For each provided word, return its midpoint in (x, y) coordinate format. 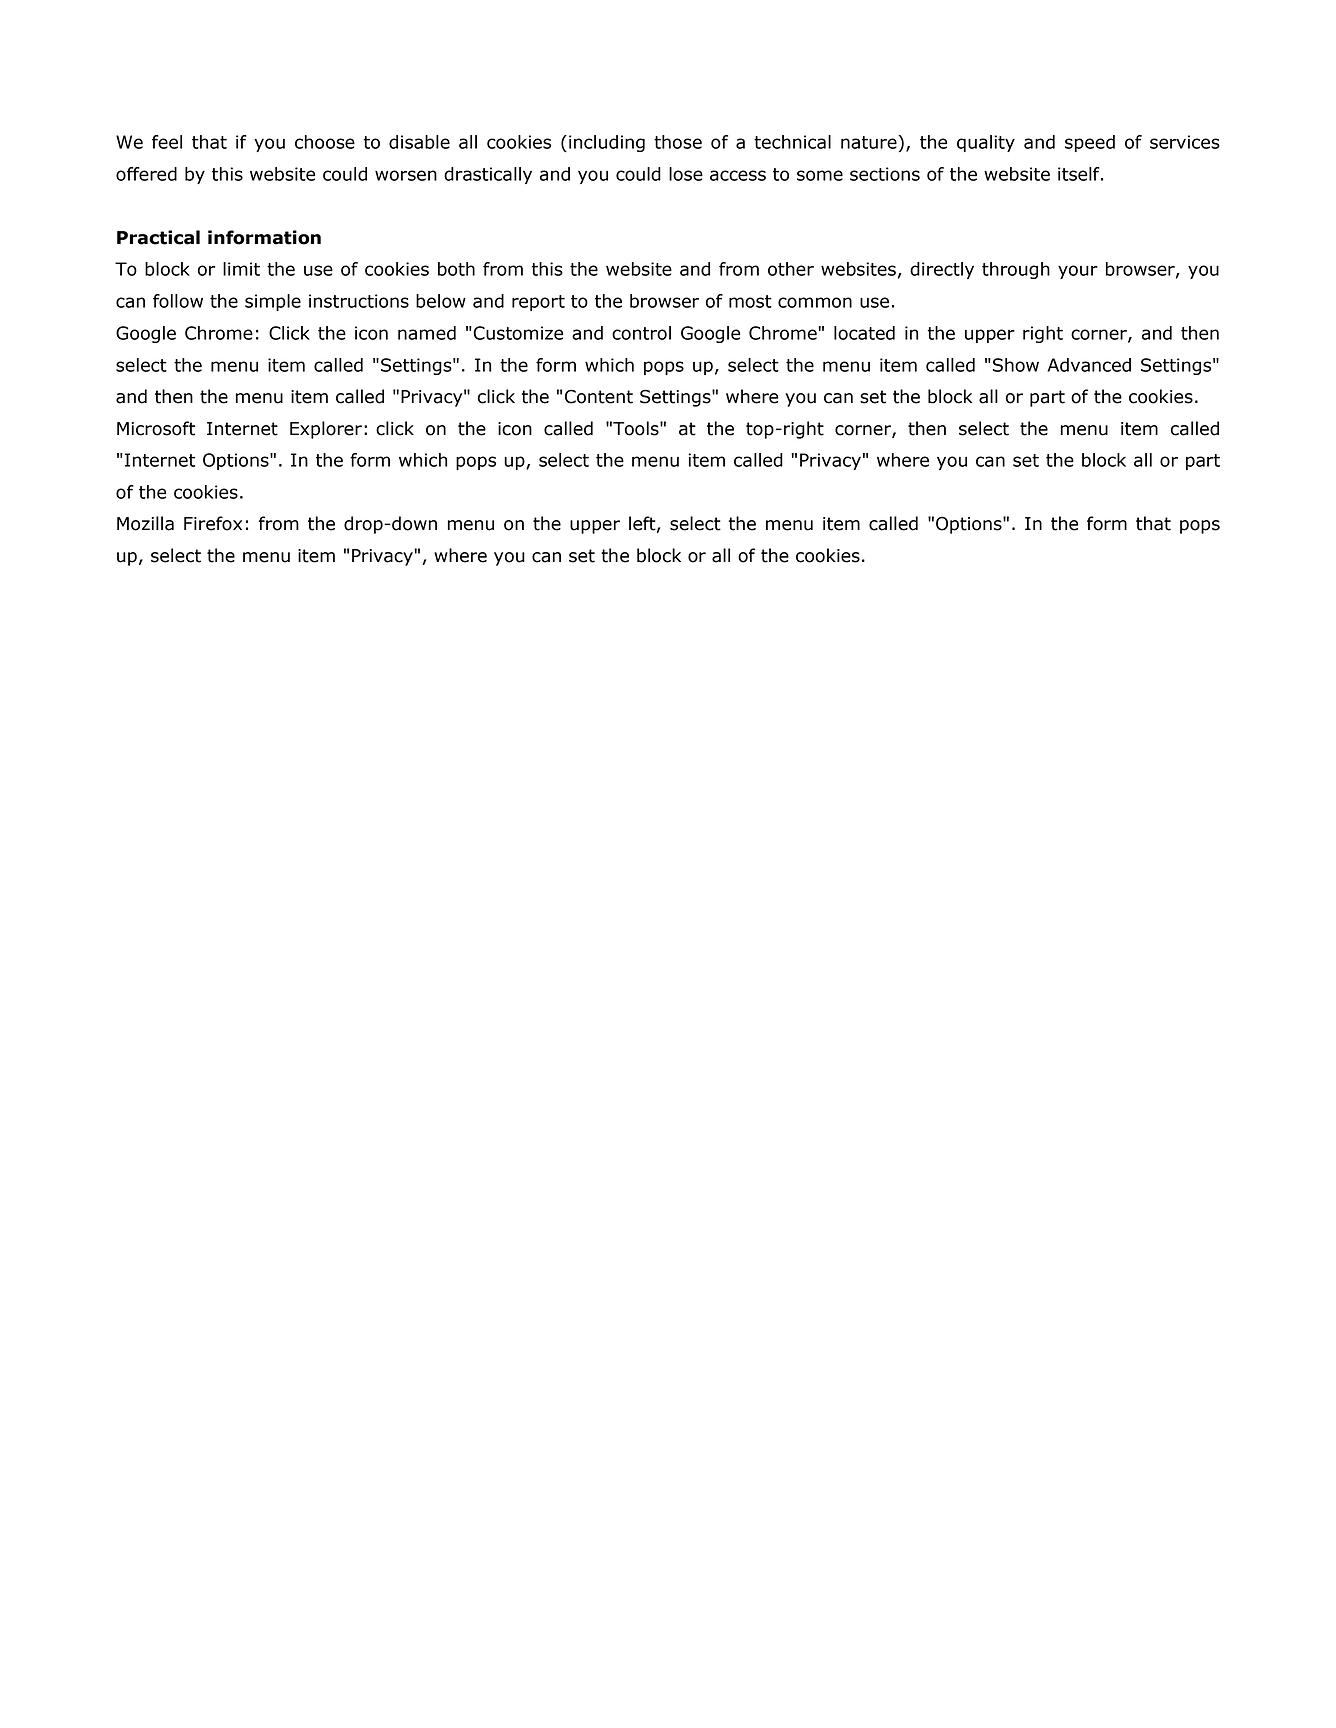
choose (325, 142)
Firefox (213, 523)
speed (1090, 143)
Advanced (1089, 365)
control (641, 333)
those (678, 142)
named (427, 333)
